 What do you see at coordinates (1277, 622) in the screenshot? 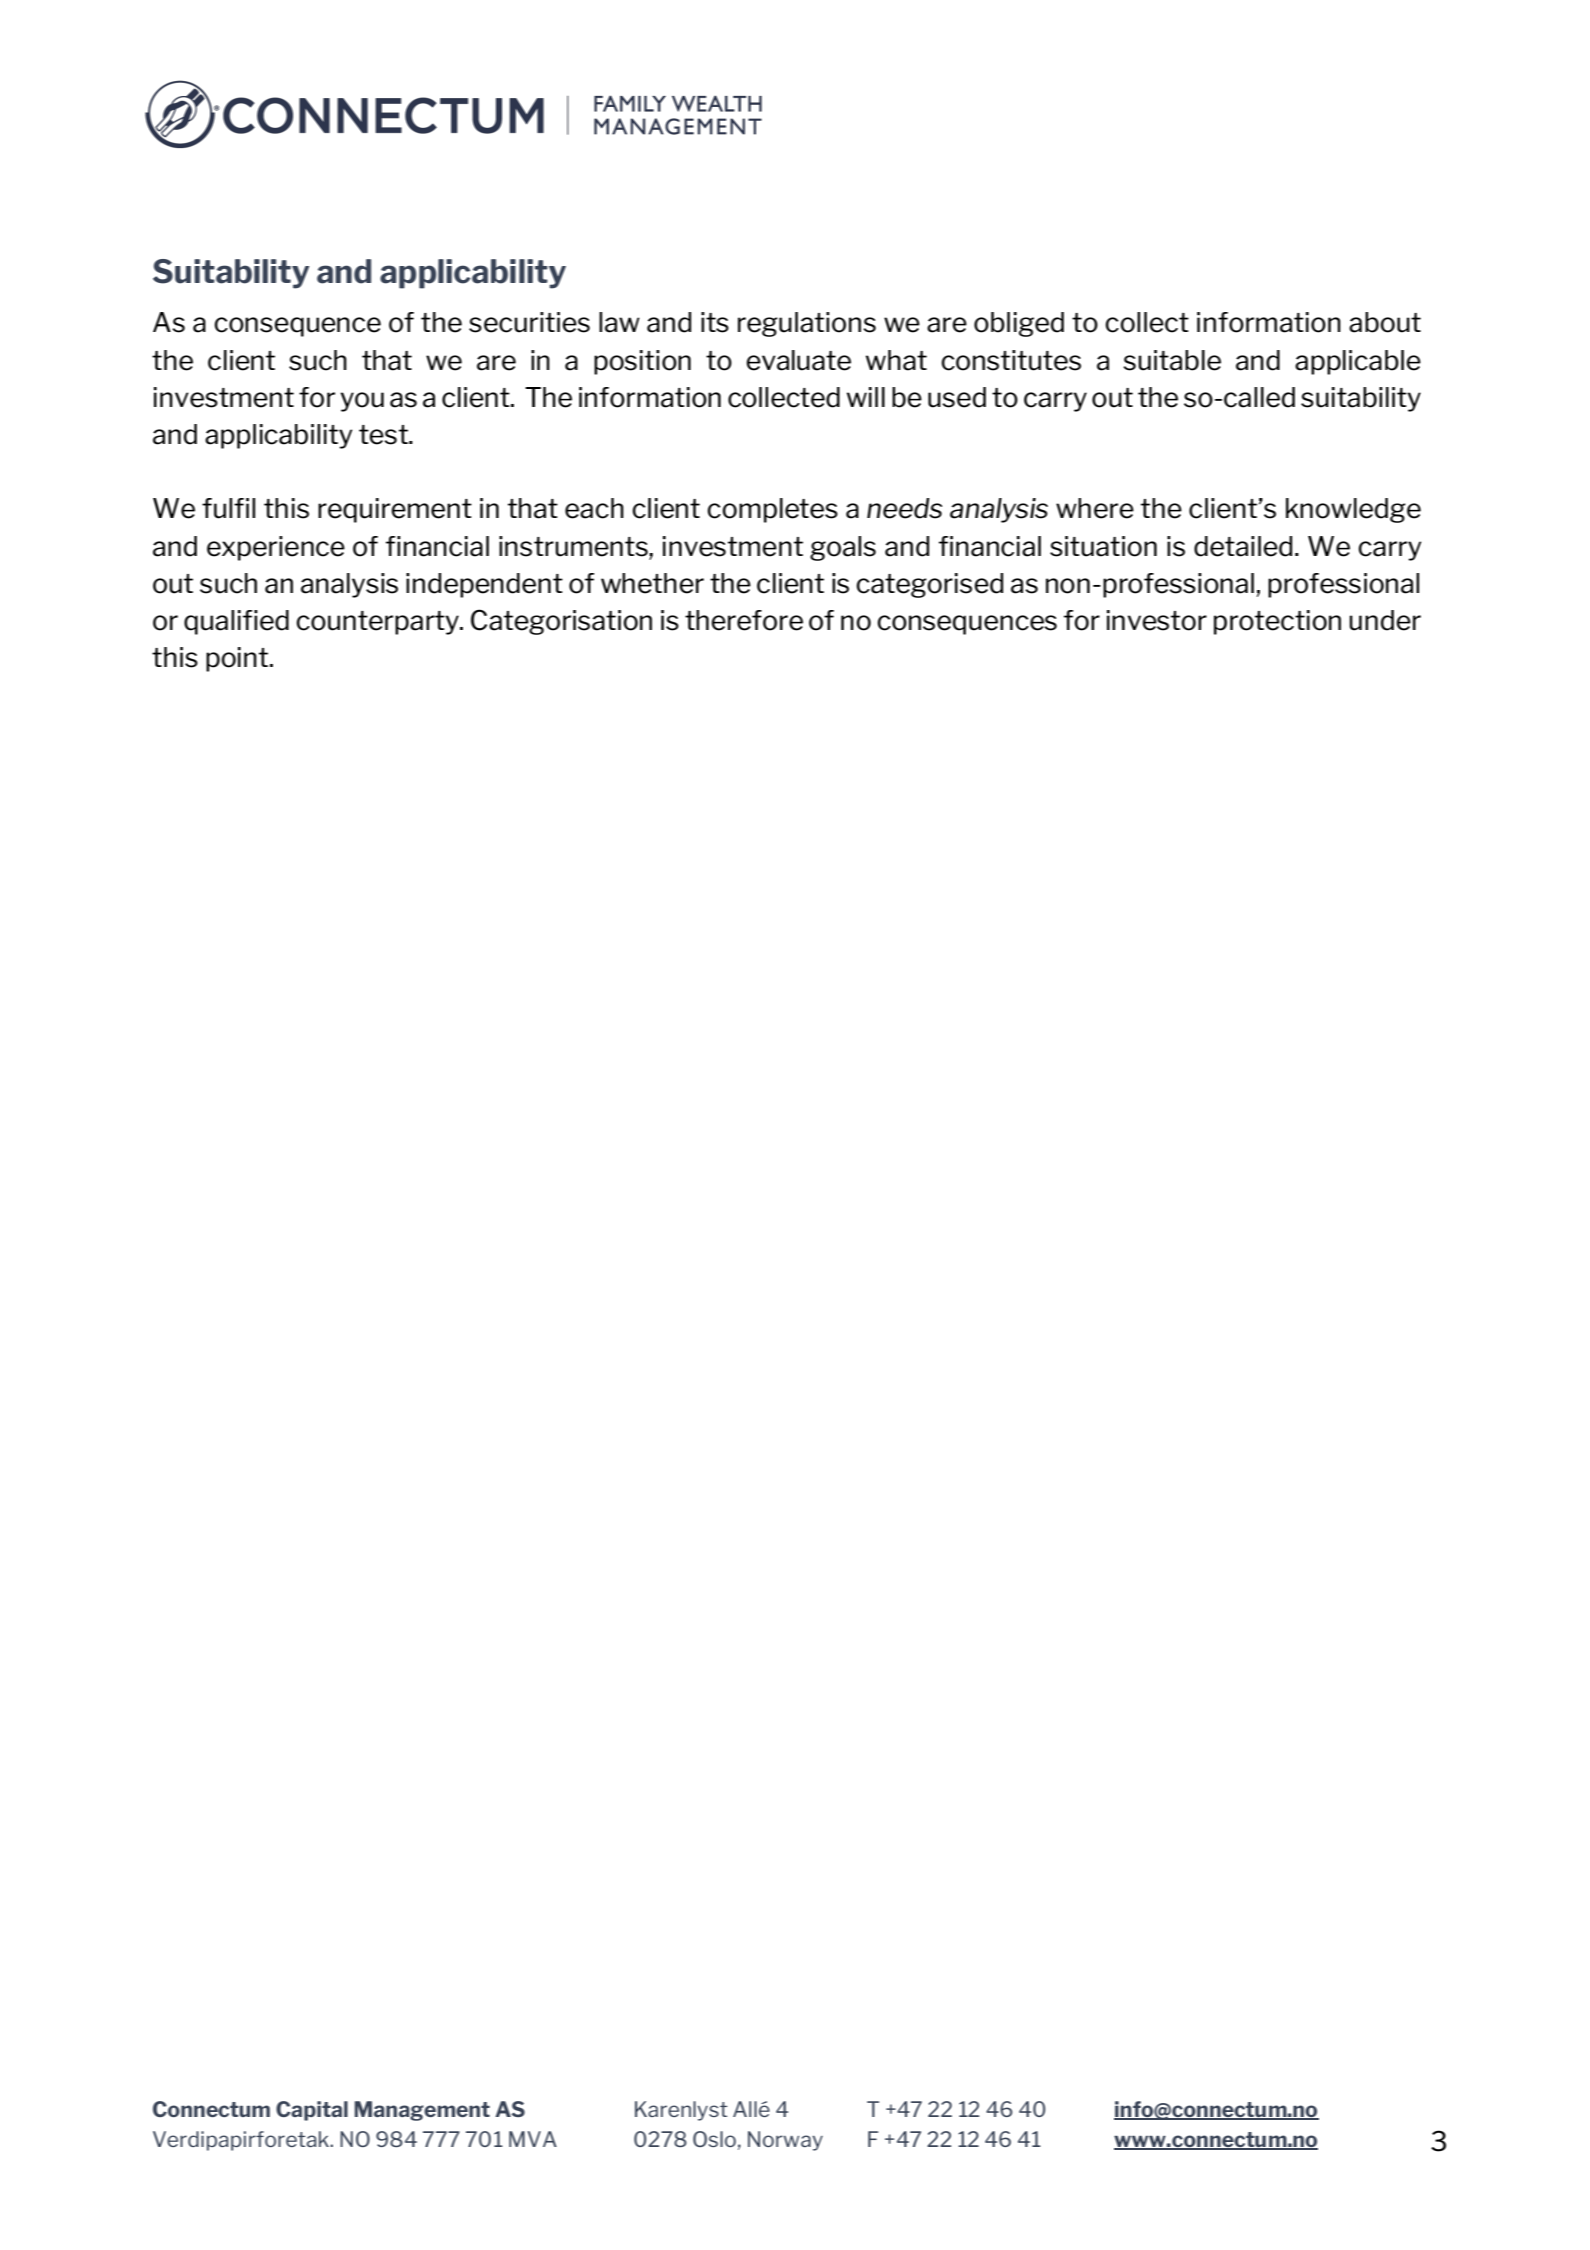
I see `protection` at bounding box center [1277, 622].
